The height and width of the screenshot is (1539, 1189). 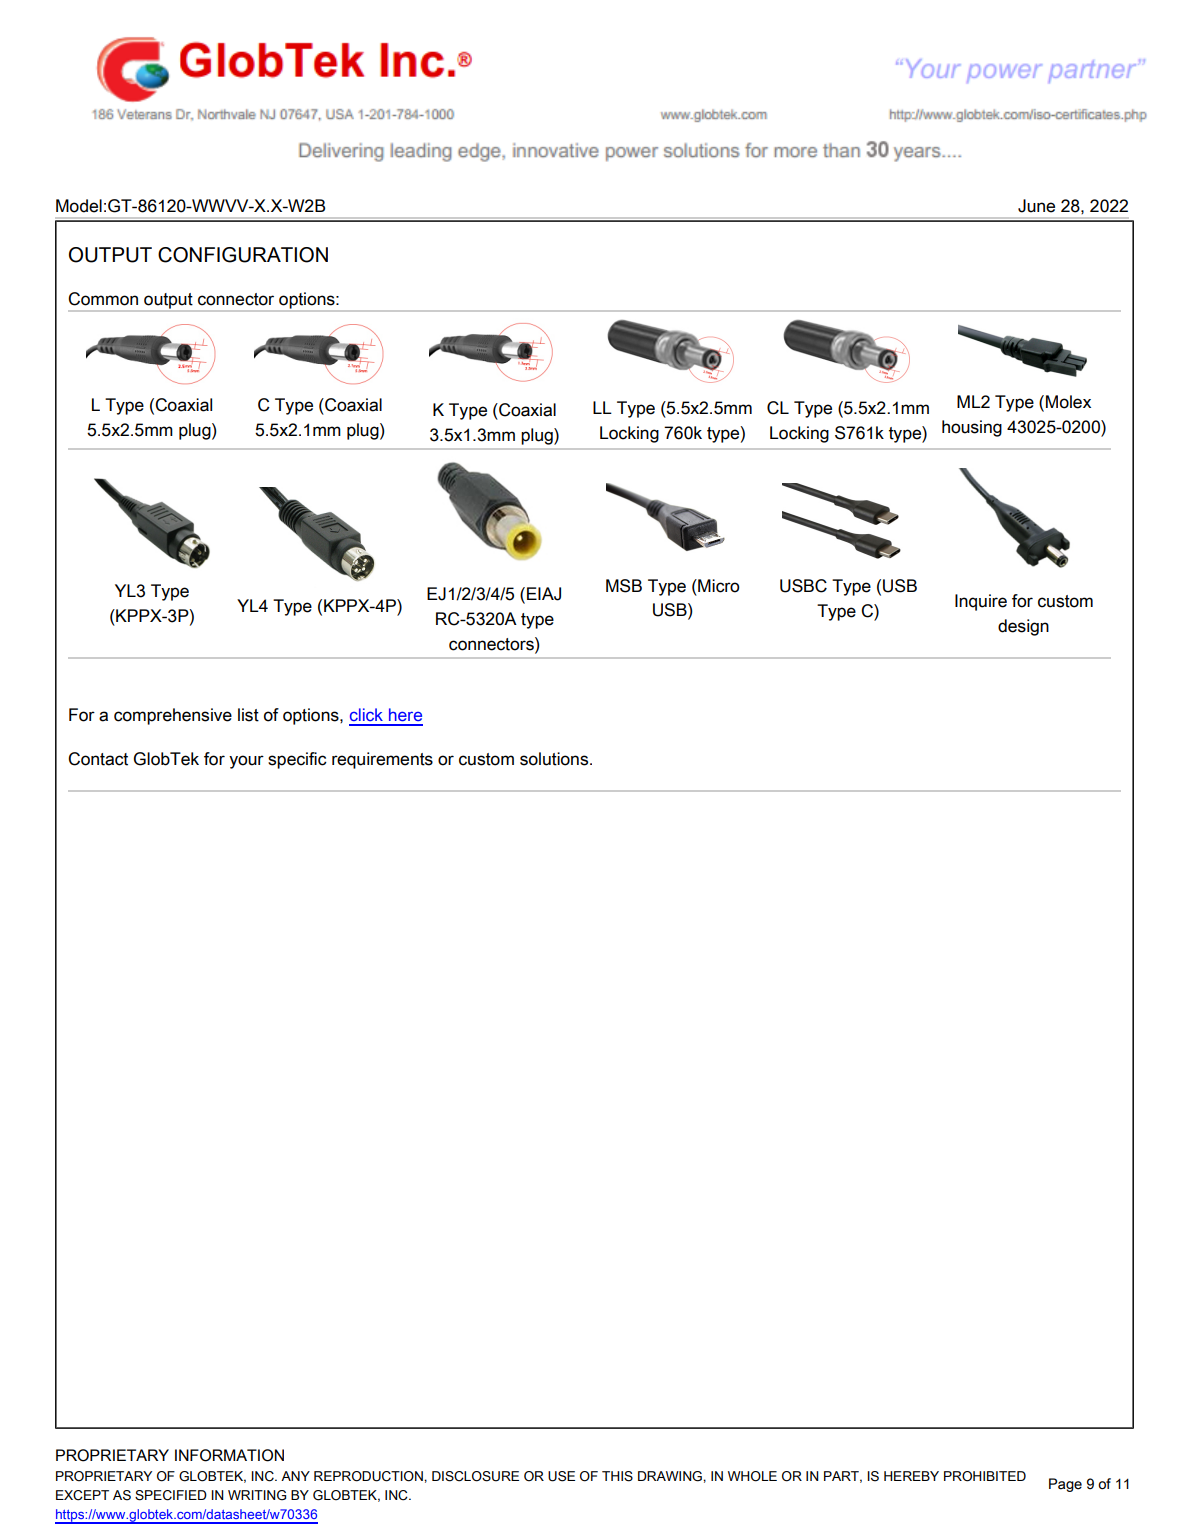 I want to click on housing, so click(x=972, y=428).
